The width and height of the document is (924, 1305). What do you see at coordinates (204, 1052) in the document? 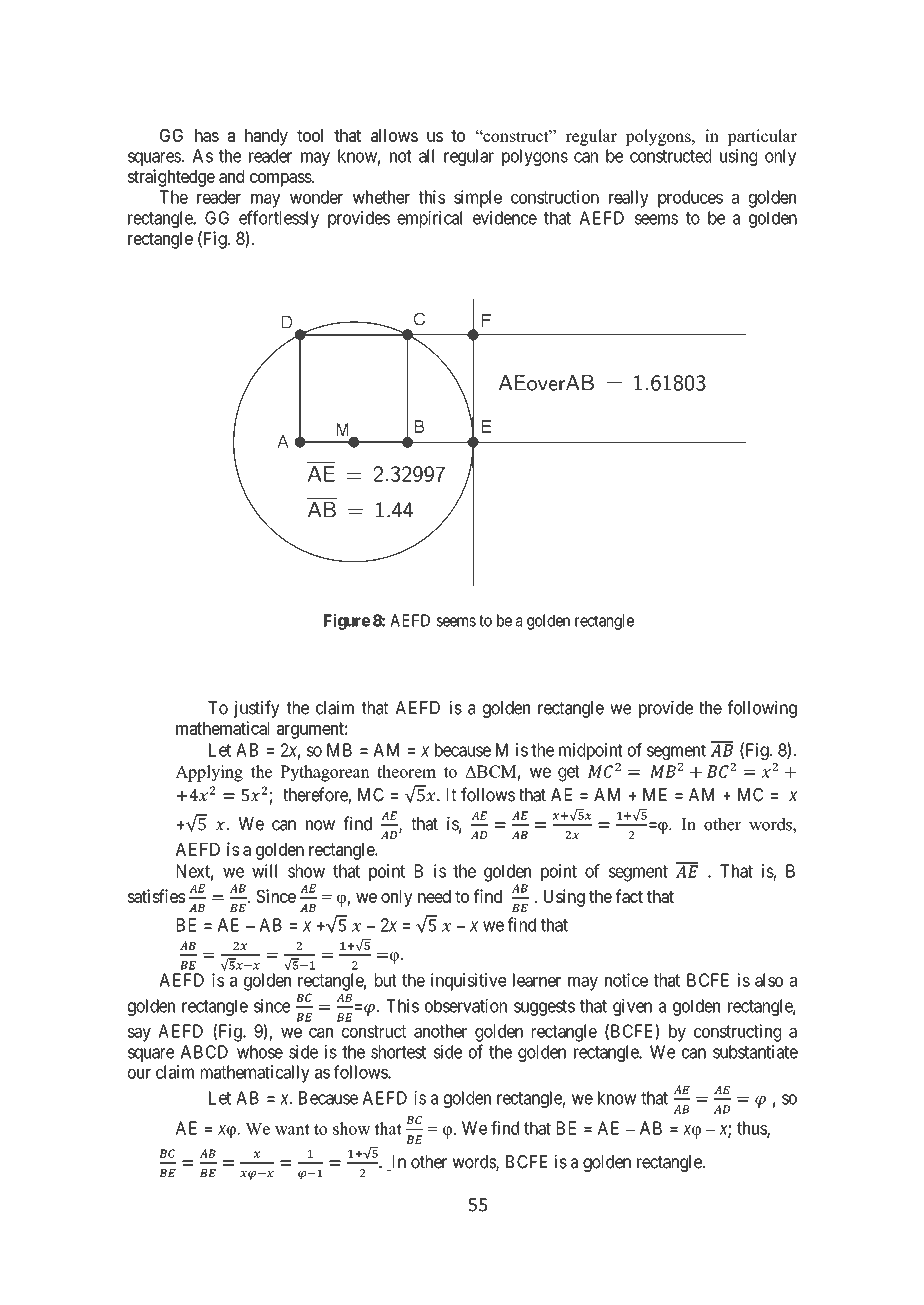
I see `ABCD` at bounding box center [204, 1052].
